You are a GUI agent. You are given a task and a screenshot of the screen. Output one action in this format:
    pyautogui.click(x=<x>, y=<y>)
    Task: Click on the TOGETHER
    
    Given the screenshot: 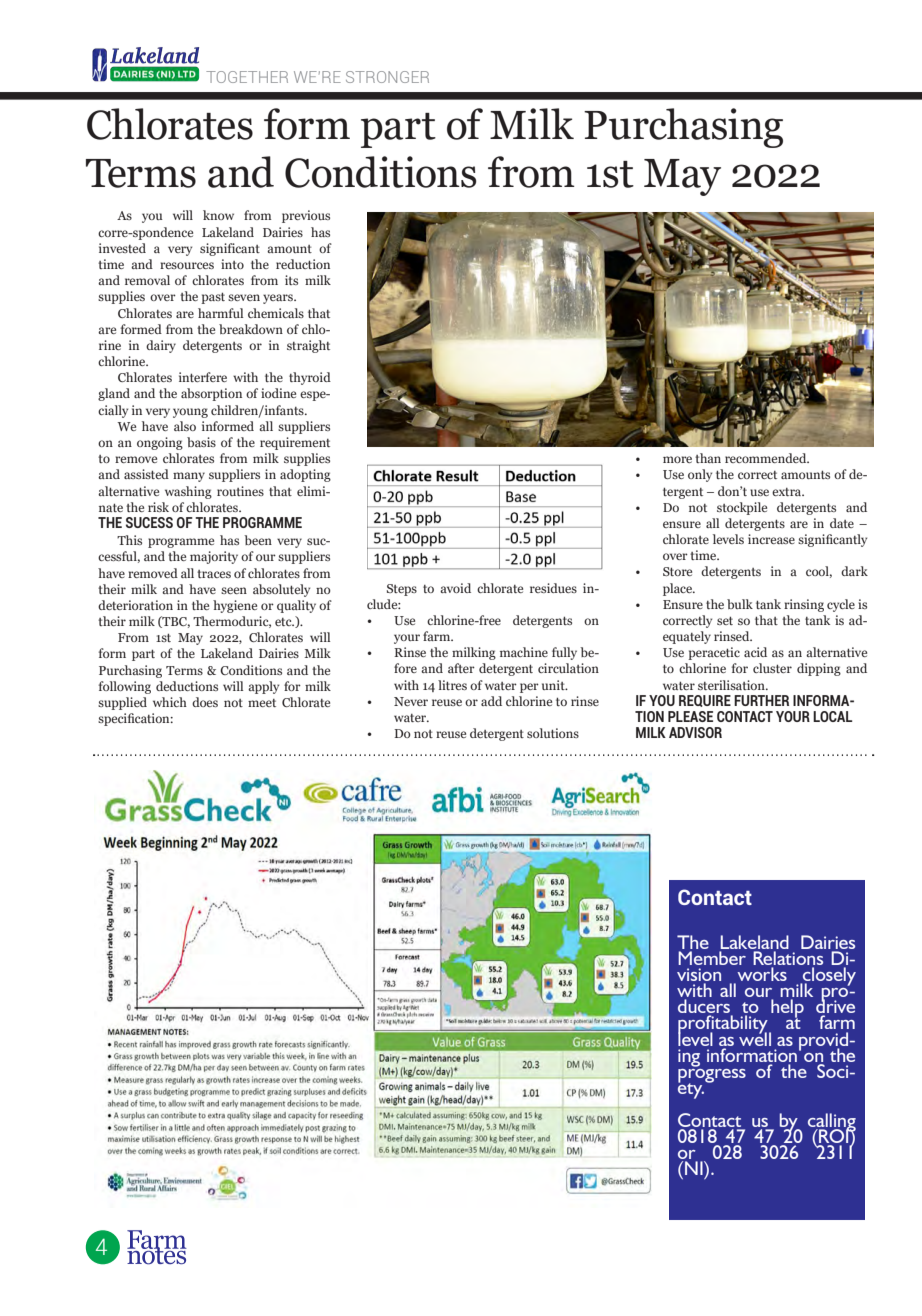 What is the action you would take?
    pyautogui.click(x=247, y=77)
